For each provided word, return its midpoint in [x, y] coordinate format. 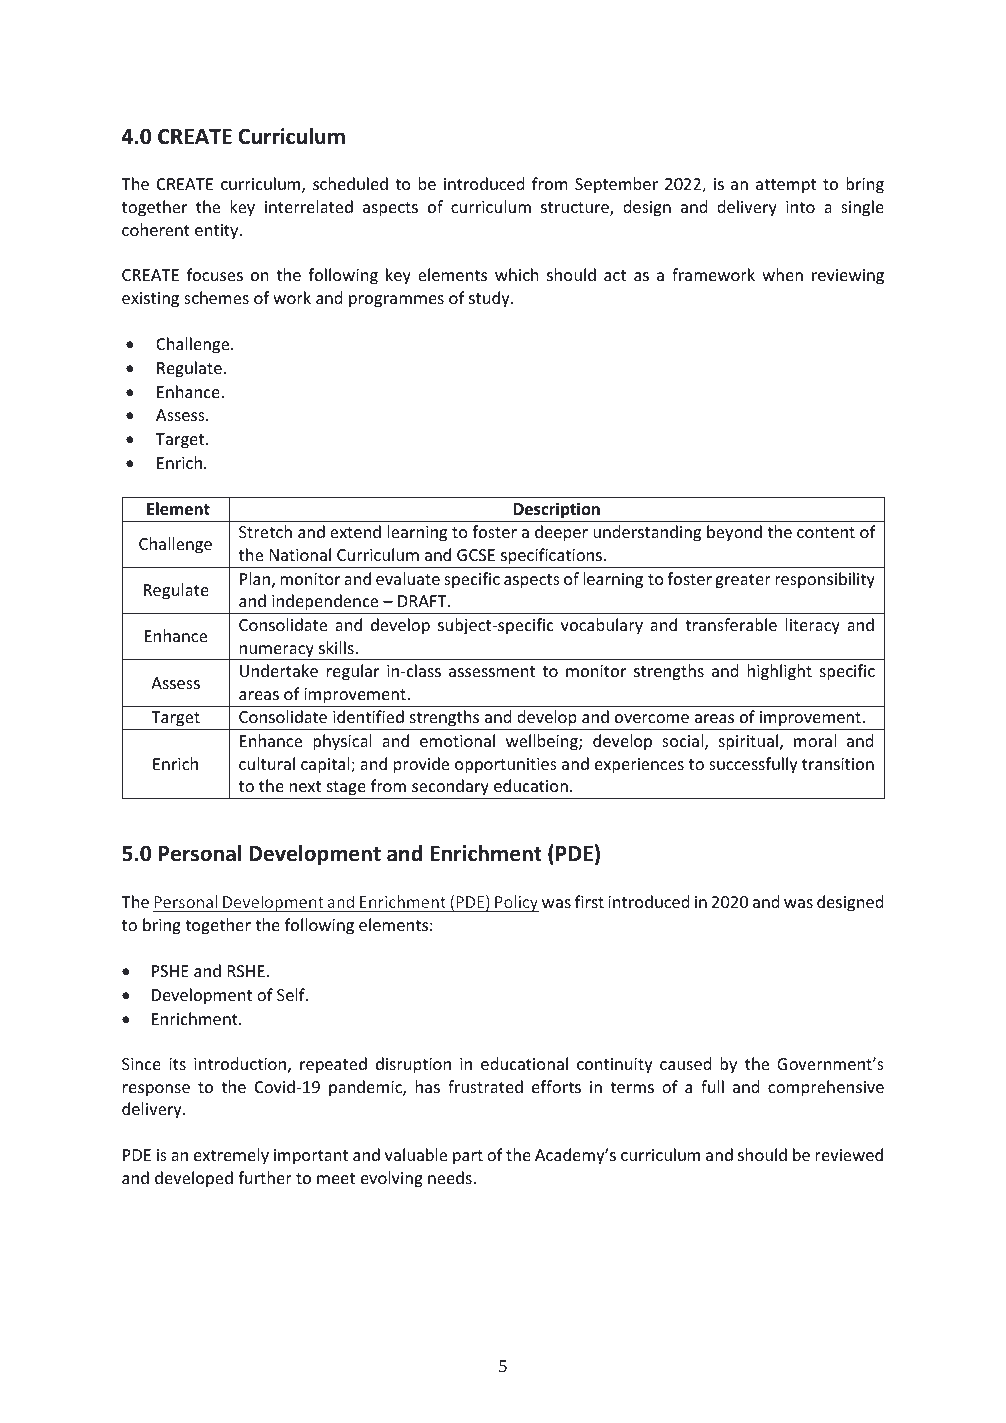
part [468, 1157]
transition [838, 764]
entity [218, 232]
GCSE [476, 555]
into [800, 207]
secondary [450, 789]
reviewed [849, 1154]
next [305, 786]
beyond [734, 533]
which [517, 274]
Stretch [265, 531]
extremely [231, 1156]
